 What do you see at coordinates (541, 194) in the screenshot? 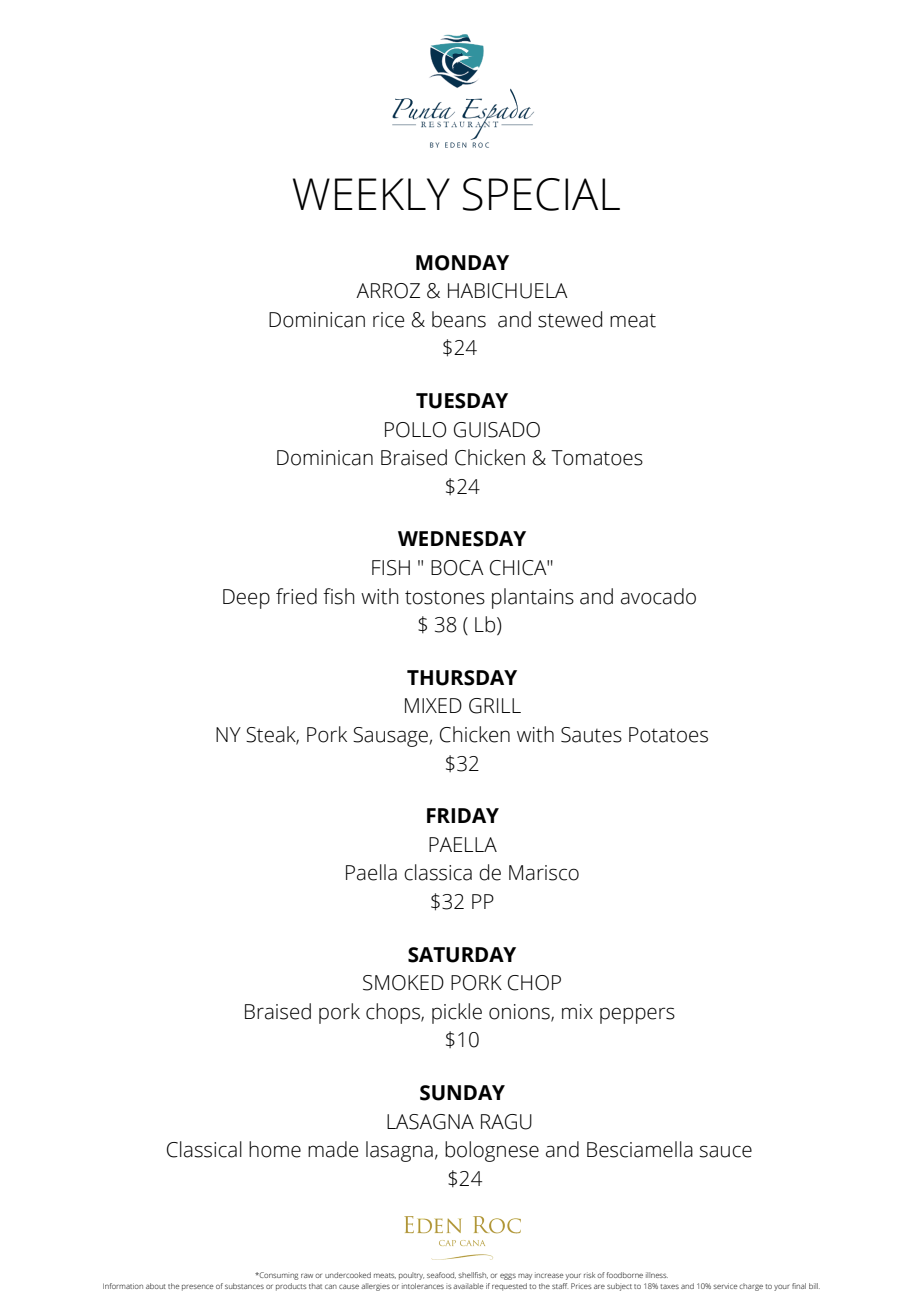
I see `SPECIAL` at bounding box center [541, 194].
